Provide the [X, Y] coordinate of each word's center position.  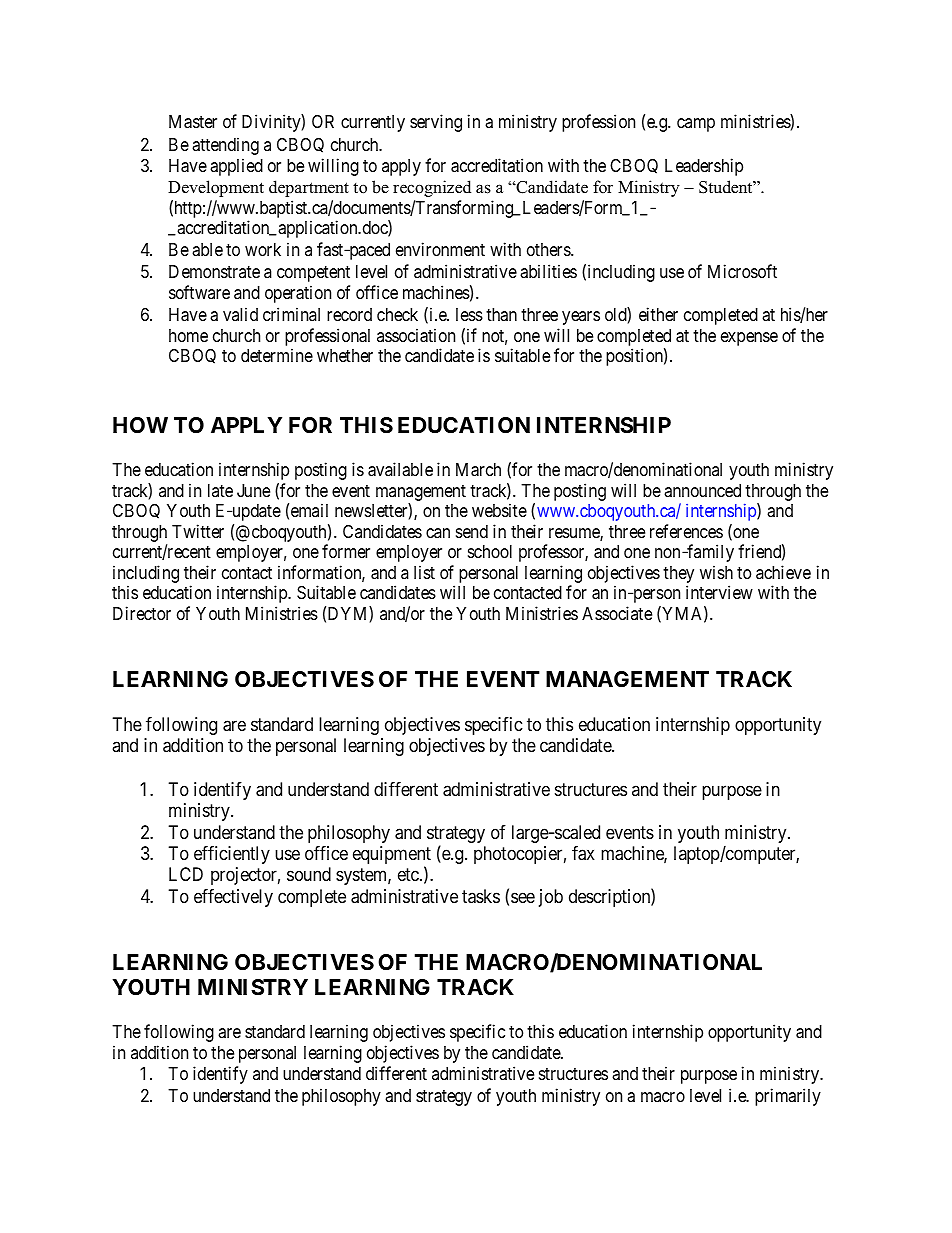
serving [436, 123]
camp [696, 125]
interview [719, 592]
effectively [233, 898]
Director [142, 613]
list [424, 572]
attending [225, 146]
